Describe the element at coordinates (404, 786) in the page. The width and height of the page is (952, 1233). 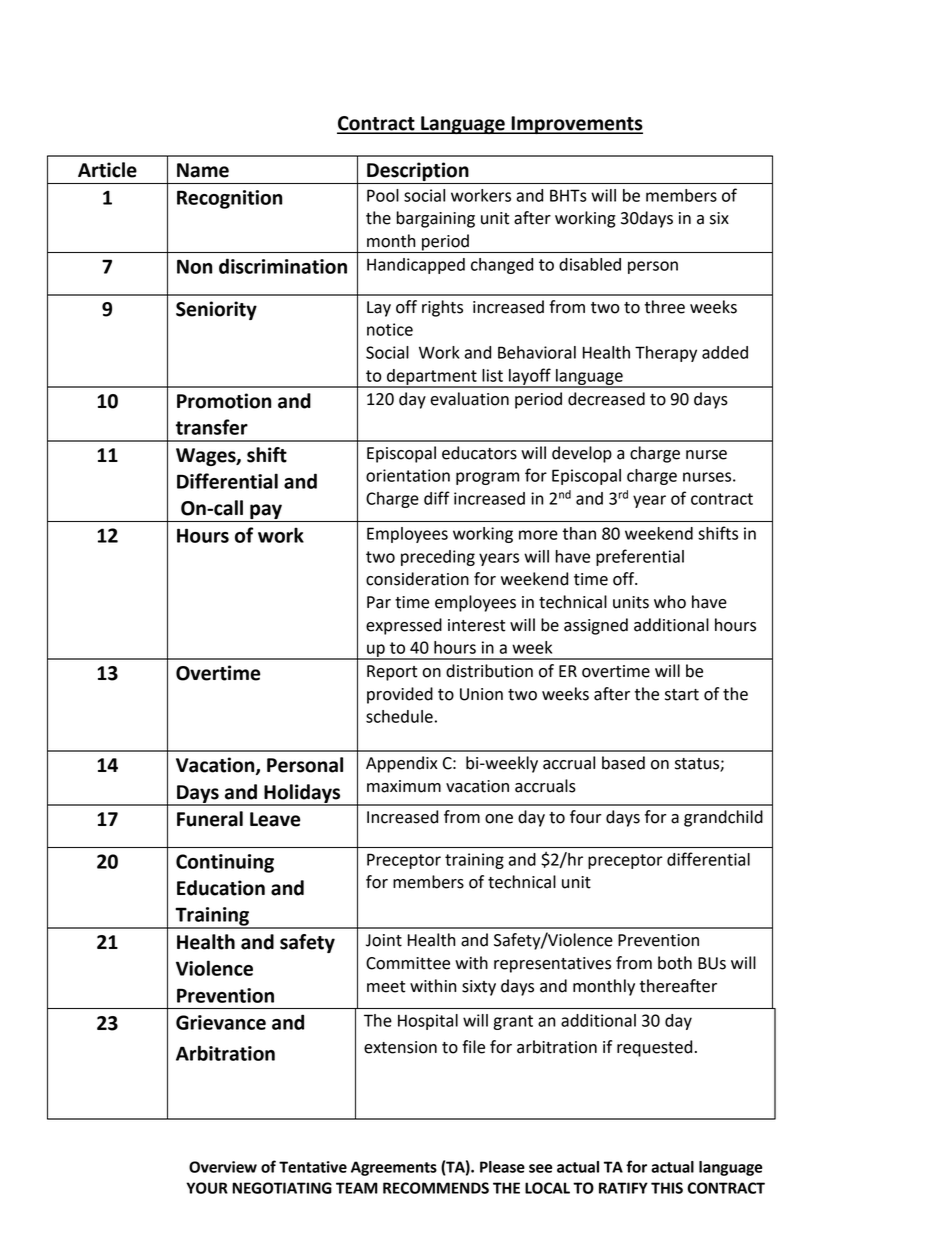
I see `maximum` at that location.
